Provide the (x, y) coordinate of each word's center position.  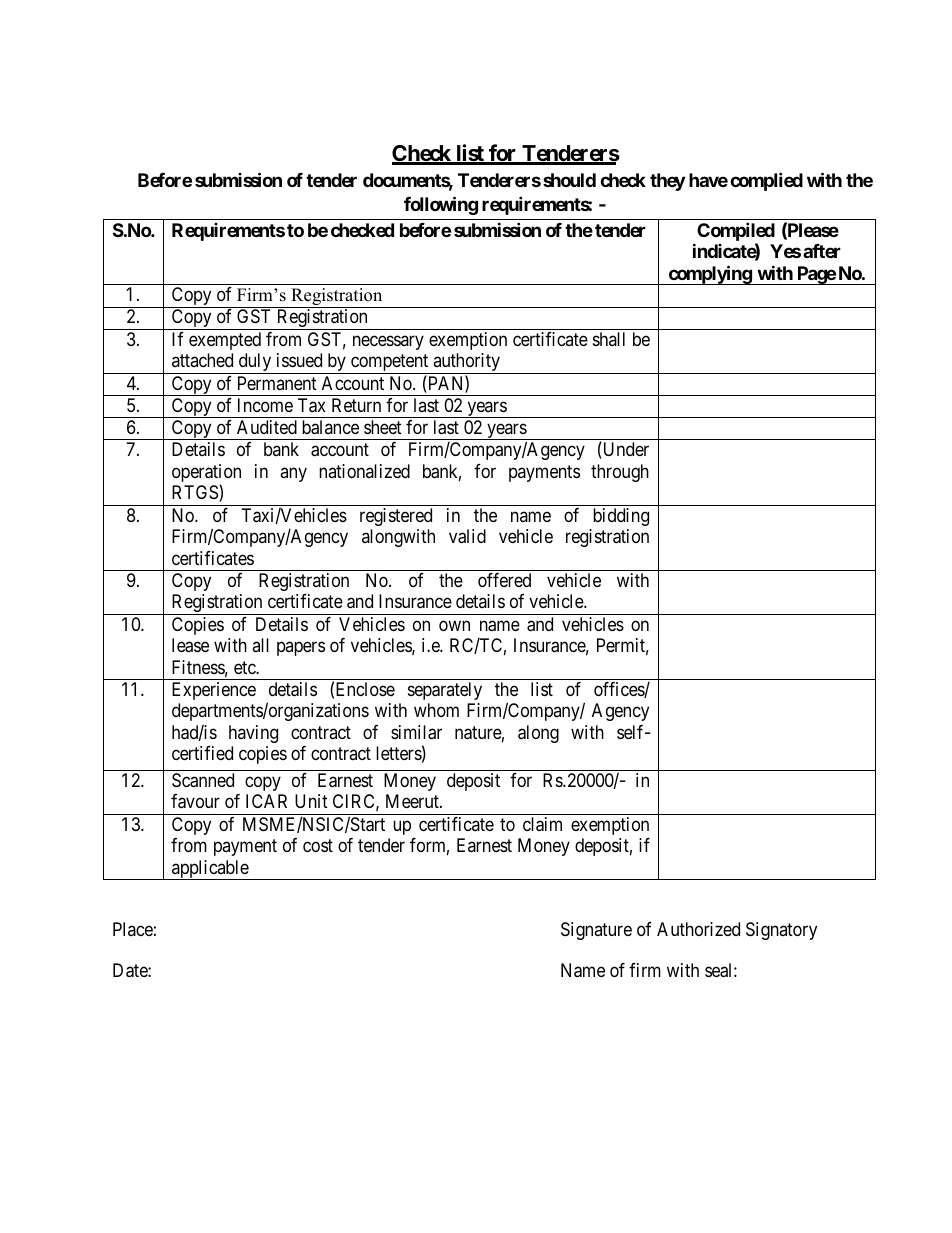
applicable (210, 870)
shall (609, 339)
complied (766, 181)
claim (542, 824)
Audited (267, 427)
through (620, 473)
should (569, 180)
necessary (388, 342)
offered (504, 580)
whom (436, 710)
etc (245, 667)
